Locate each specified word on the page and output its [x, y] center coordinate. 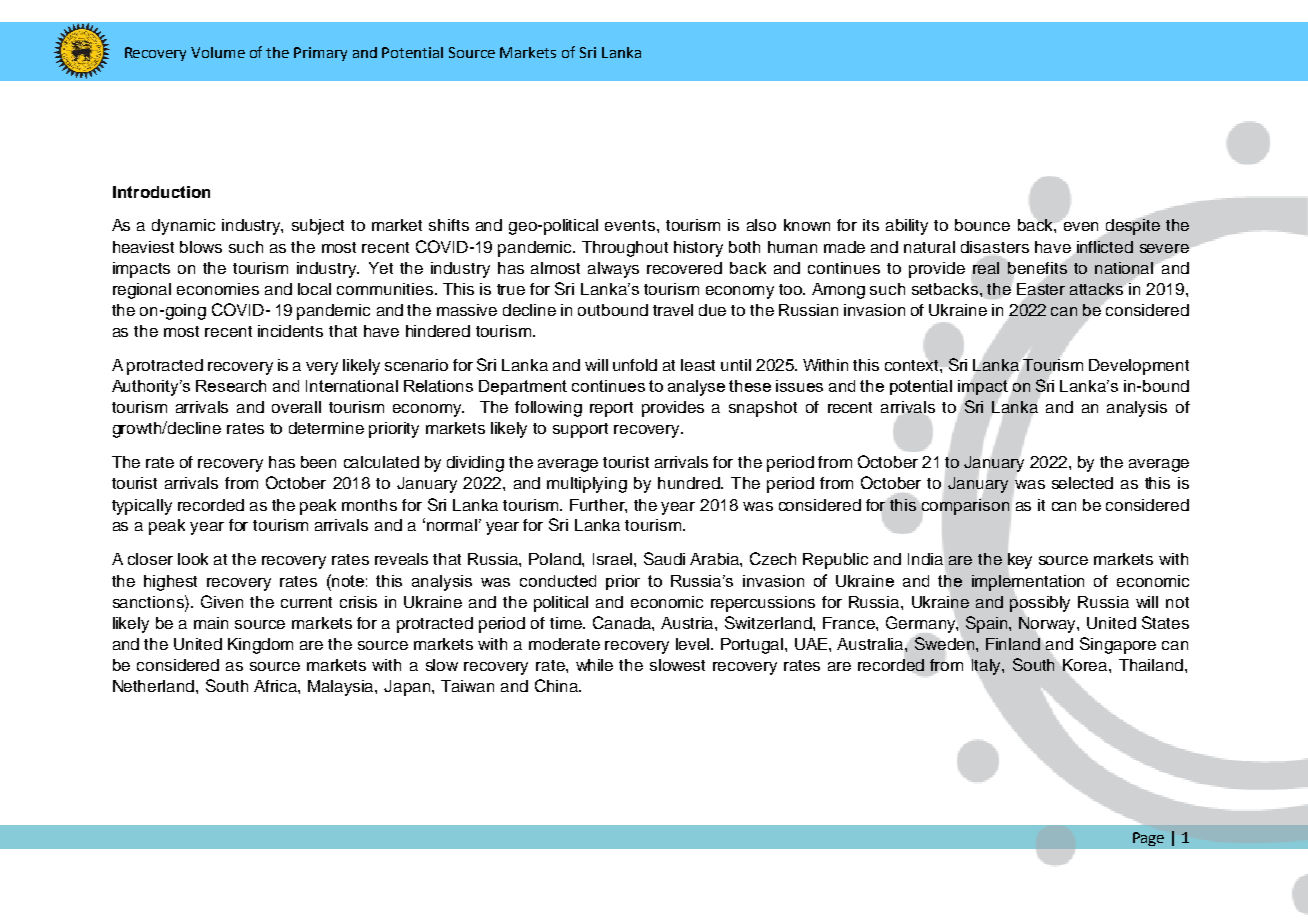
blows [201, 247]
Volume [218, 52]
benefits [1037, 268]
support [580, 430]
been [318, 462]
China [557, 685]
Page [1148, 839]
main [211, 623]
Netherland [155, 686]
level [694, 644]
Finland [1013, 644]
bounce [982, 225]
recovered [684, 268]
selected [1082, 483]
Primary [320, 54]
